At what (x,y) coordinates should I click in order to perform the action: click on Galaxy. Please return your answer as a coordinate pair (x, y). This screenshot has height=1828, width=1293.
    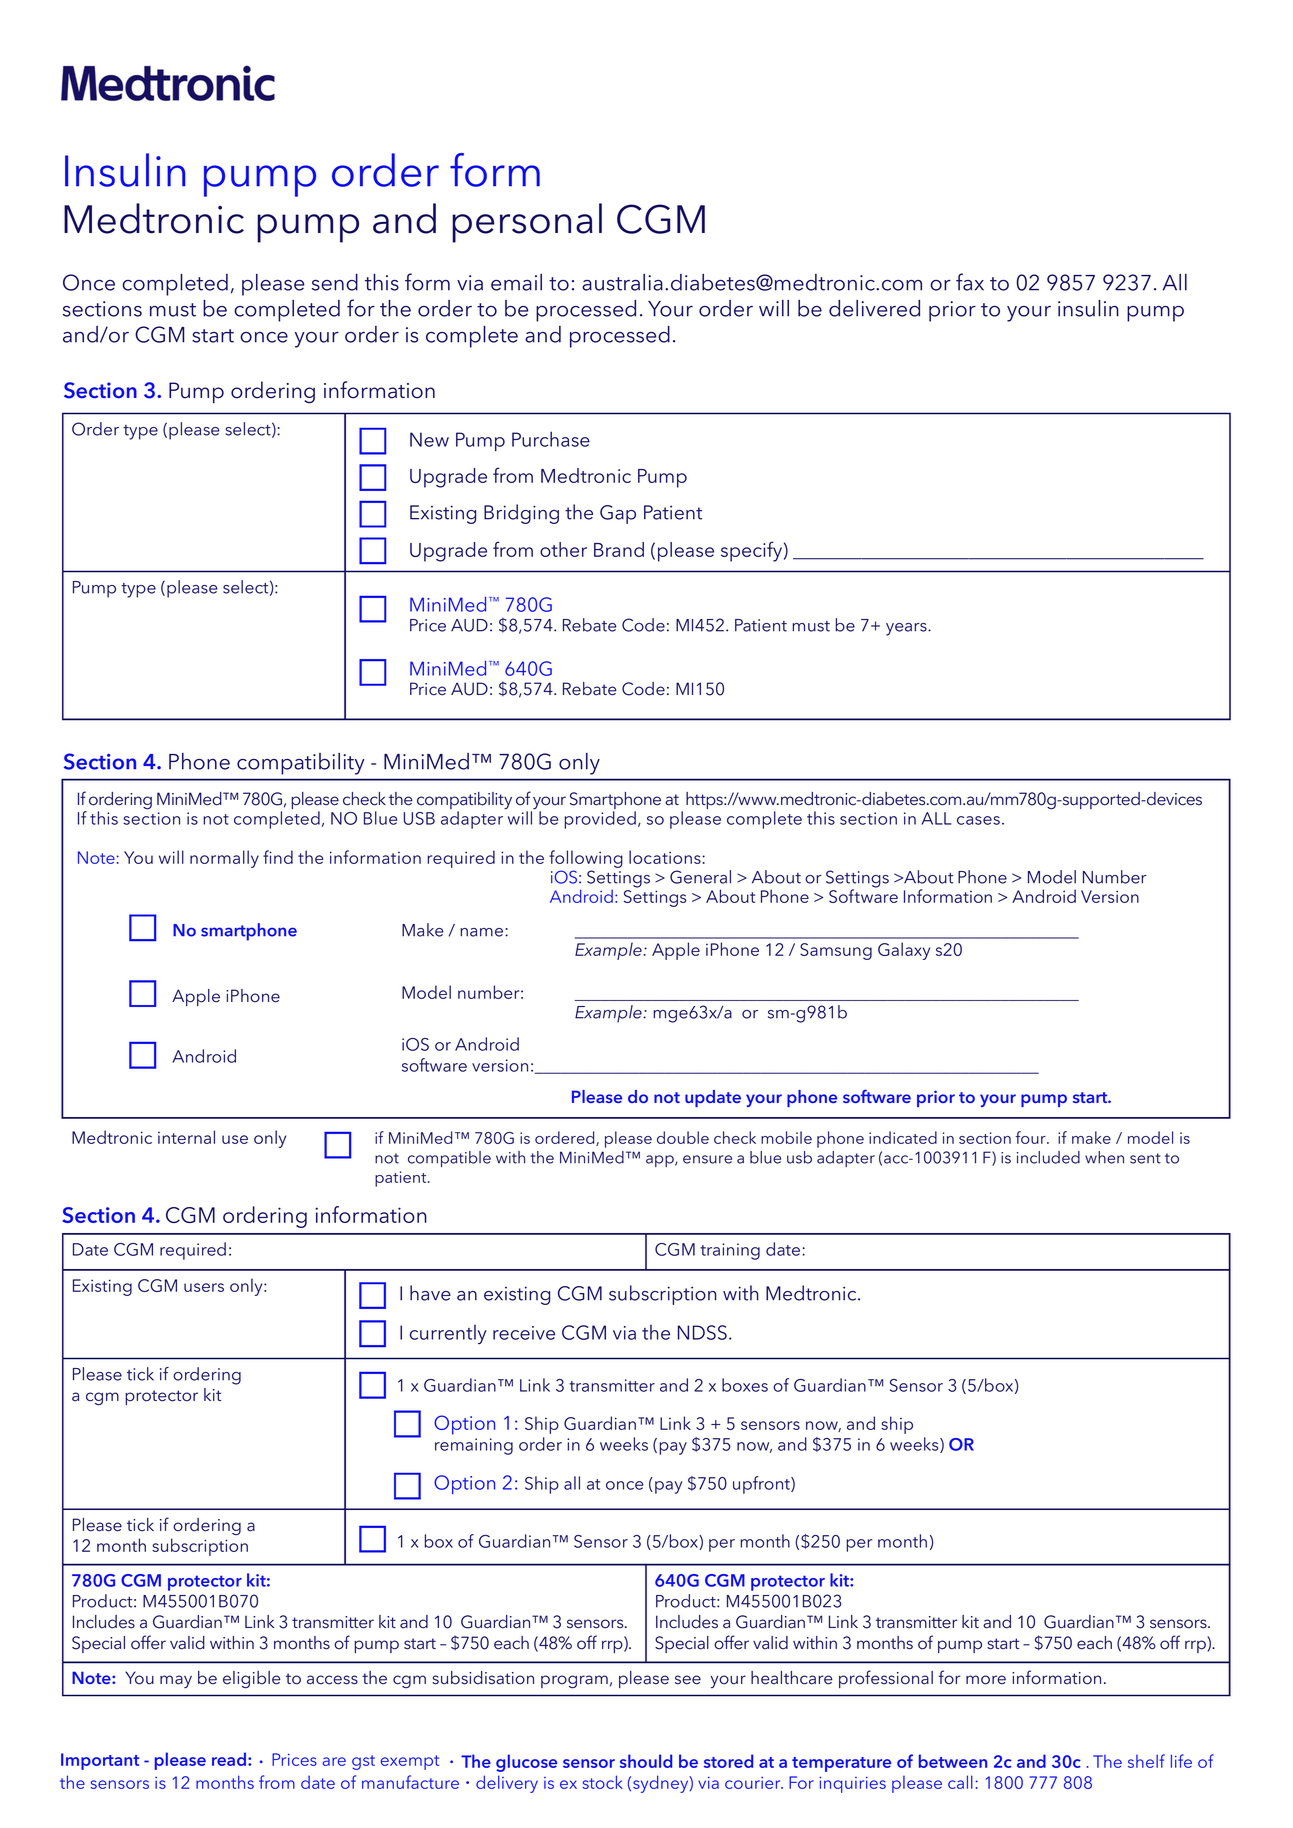
    Looking at the image, I should click on (904, 951).
